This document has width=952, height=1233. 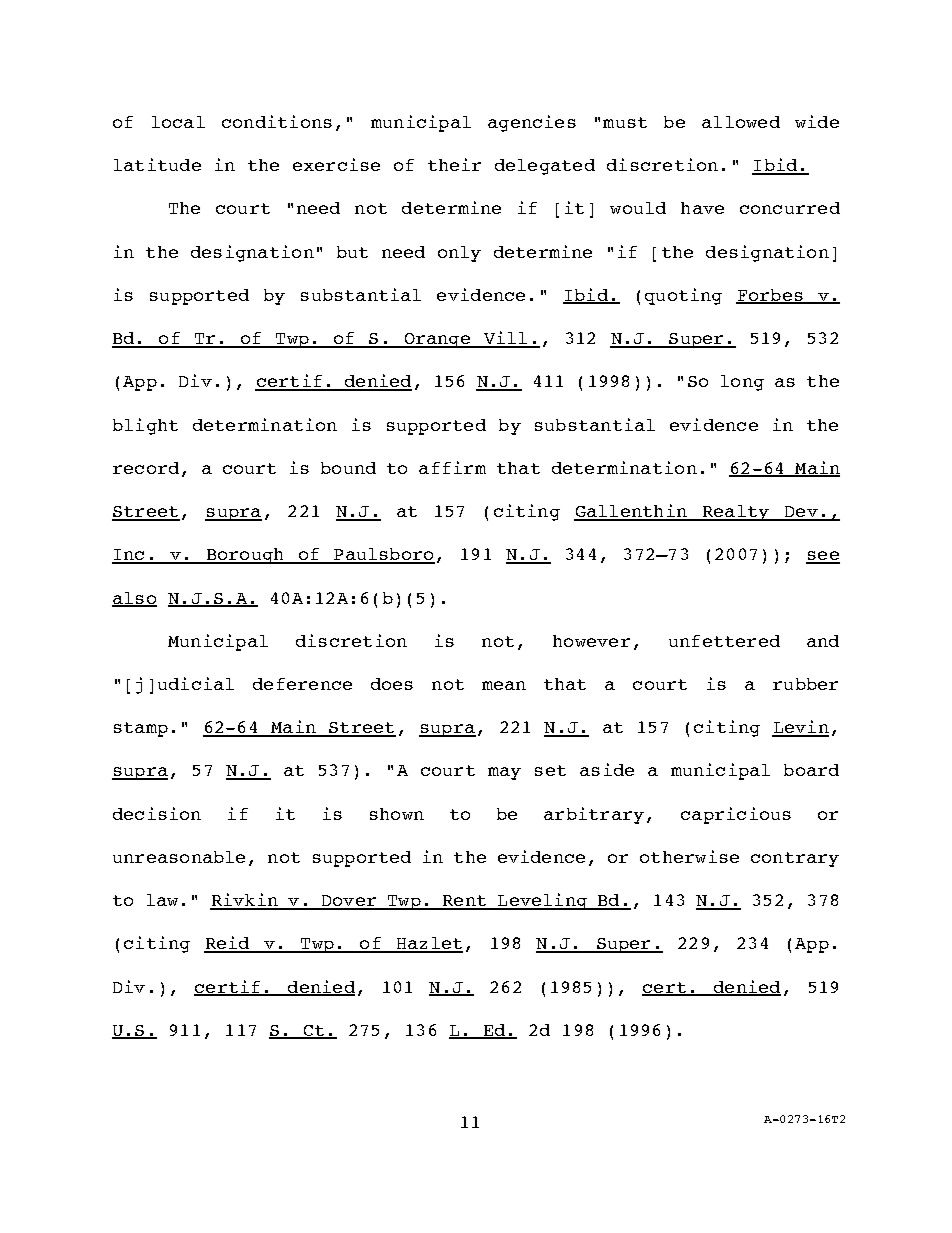 I want to click on long, so click(x=742, y=383).
